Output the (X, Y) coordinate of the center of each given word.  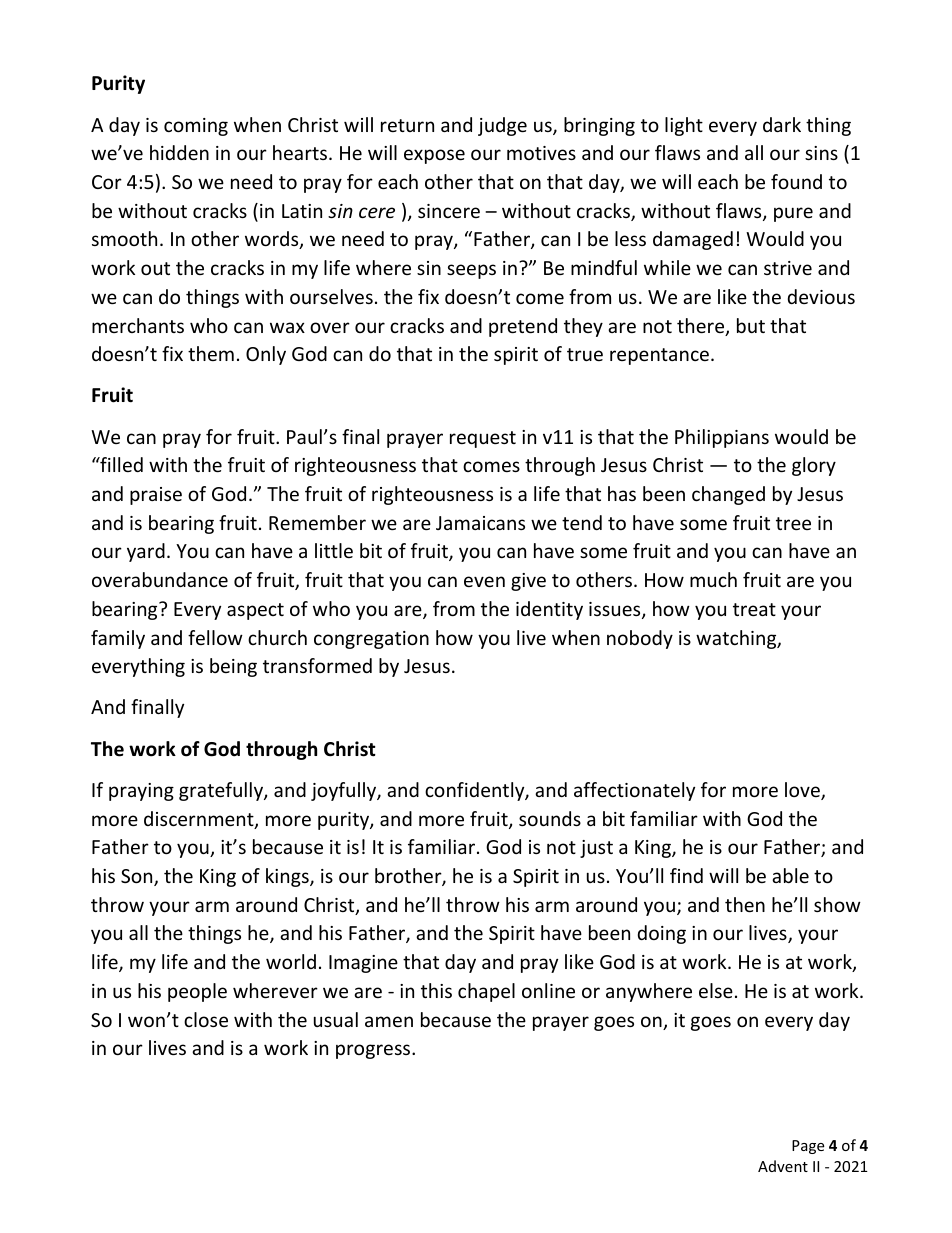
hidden (179, 152)
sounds (550, 818)
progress (374, 1051)
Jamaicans (480, 523)
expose (434, 156)
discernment (200, 820)
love (803, 791)
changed (728, 495)
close (206, 1019)
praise (156, 496)
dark (782, 124)
